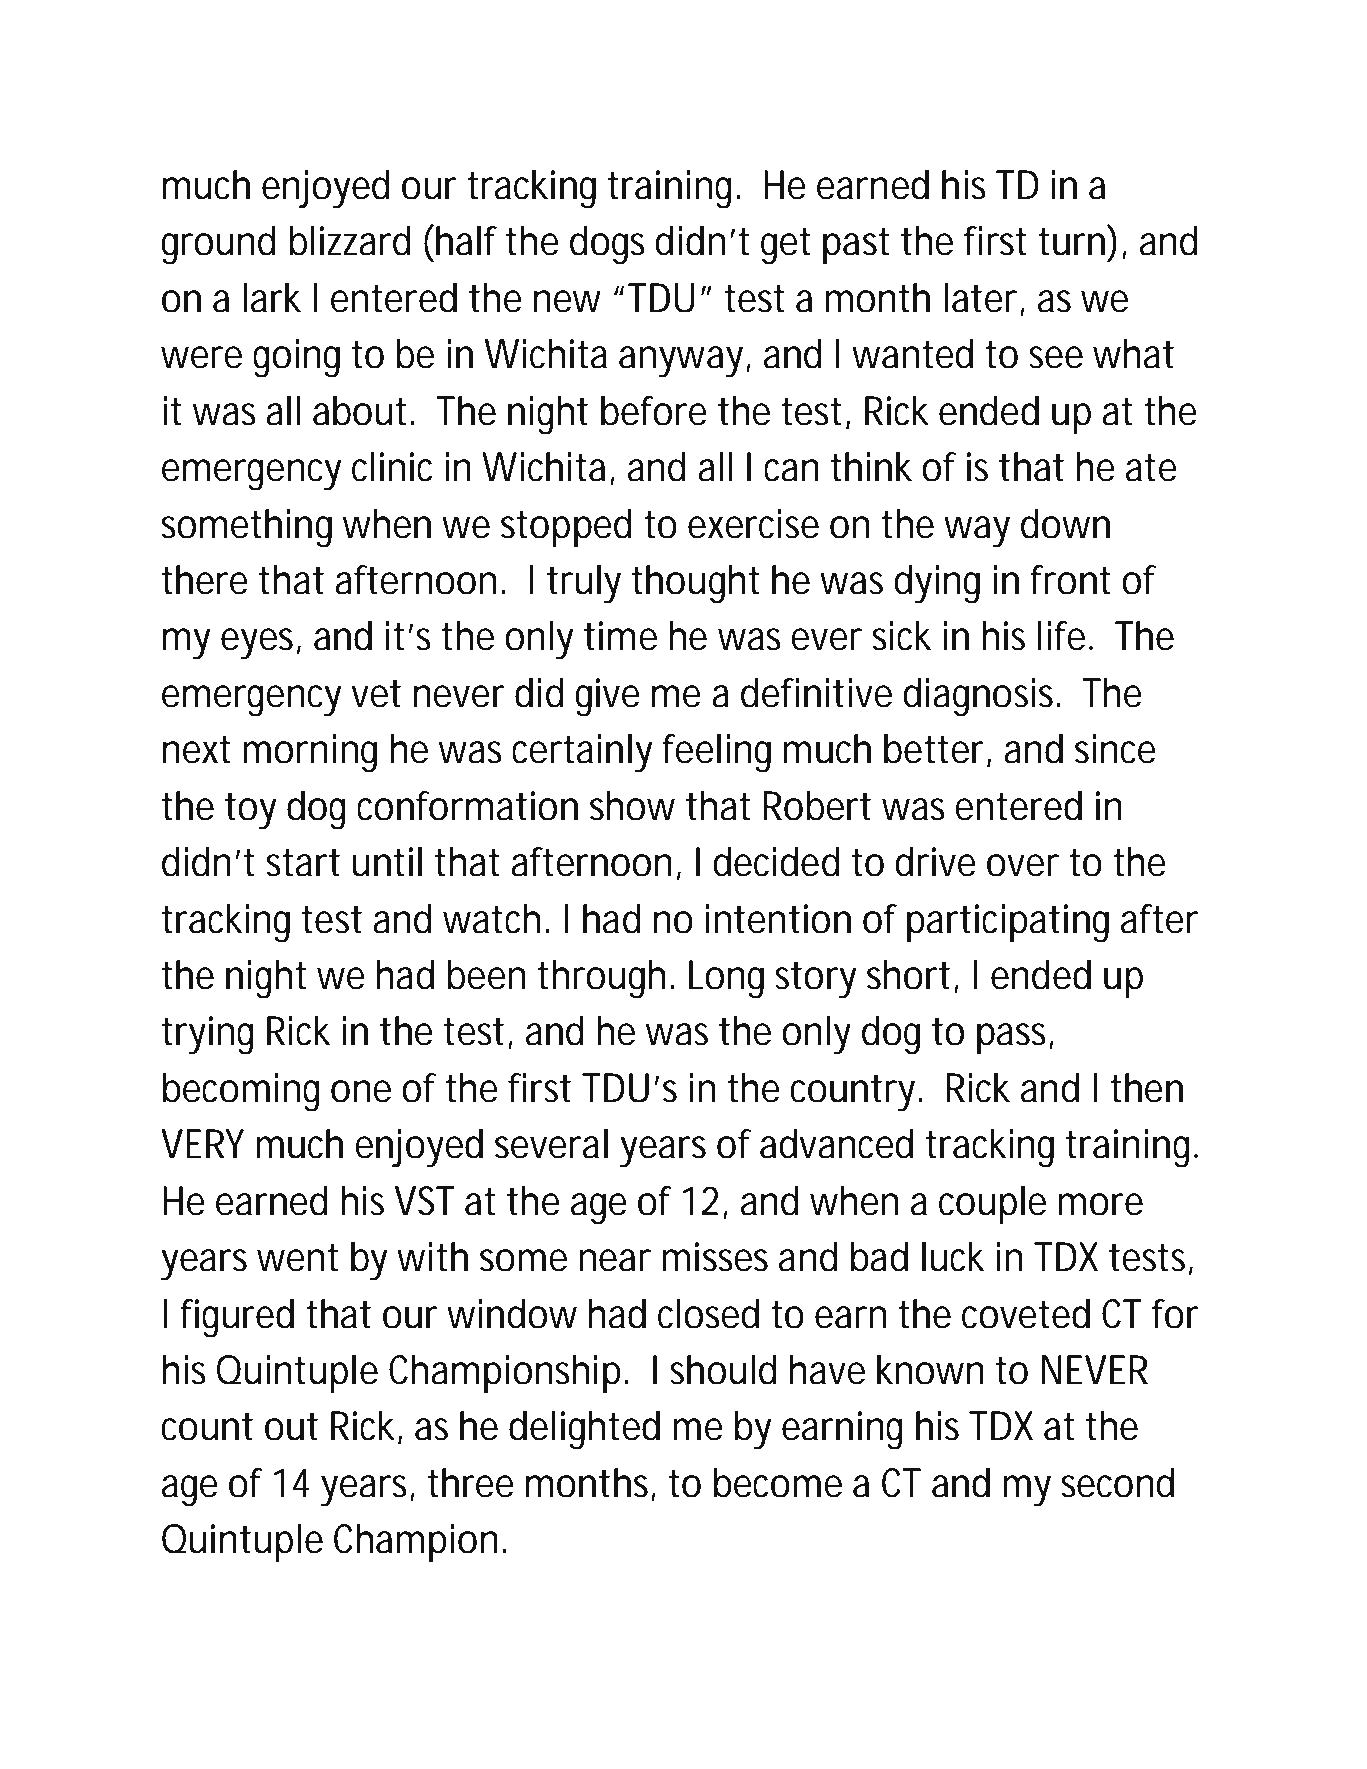  What do you see at coordinates (992, 1205) in the screenshot?
I see `couple` at bounding box center [992, 1205].
